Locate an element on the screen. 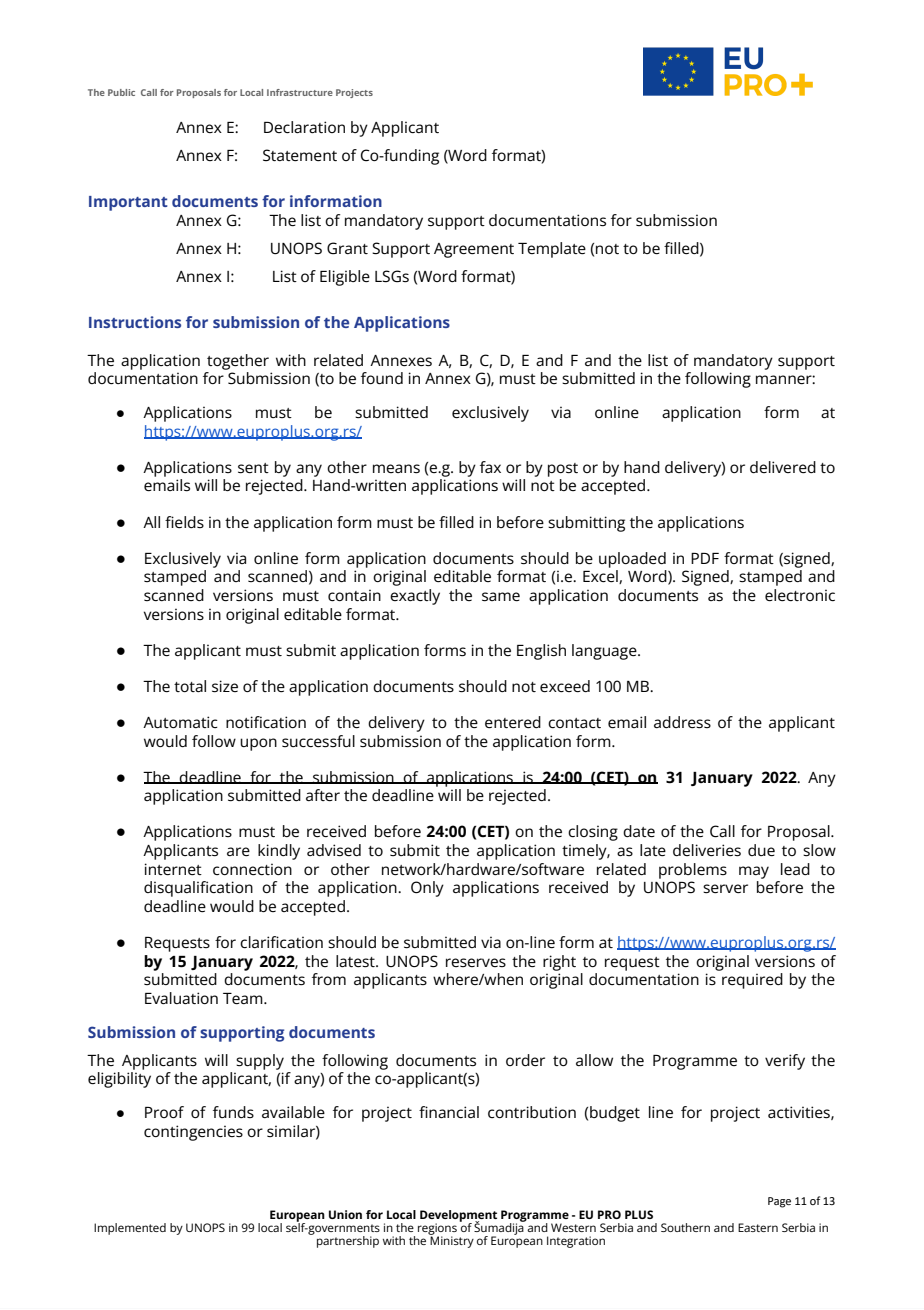  Implemented is located at coordinates (130, 1229).
